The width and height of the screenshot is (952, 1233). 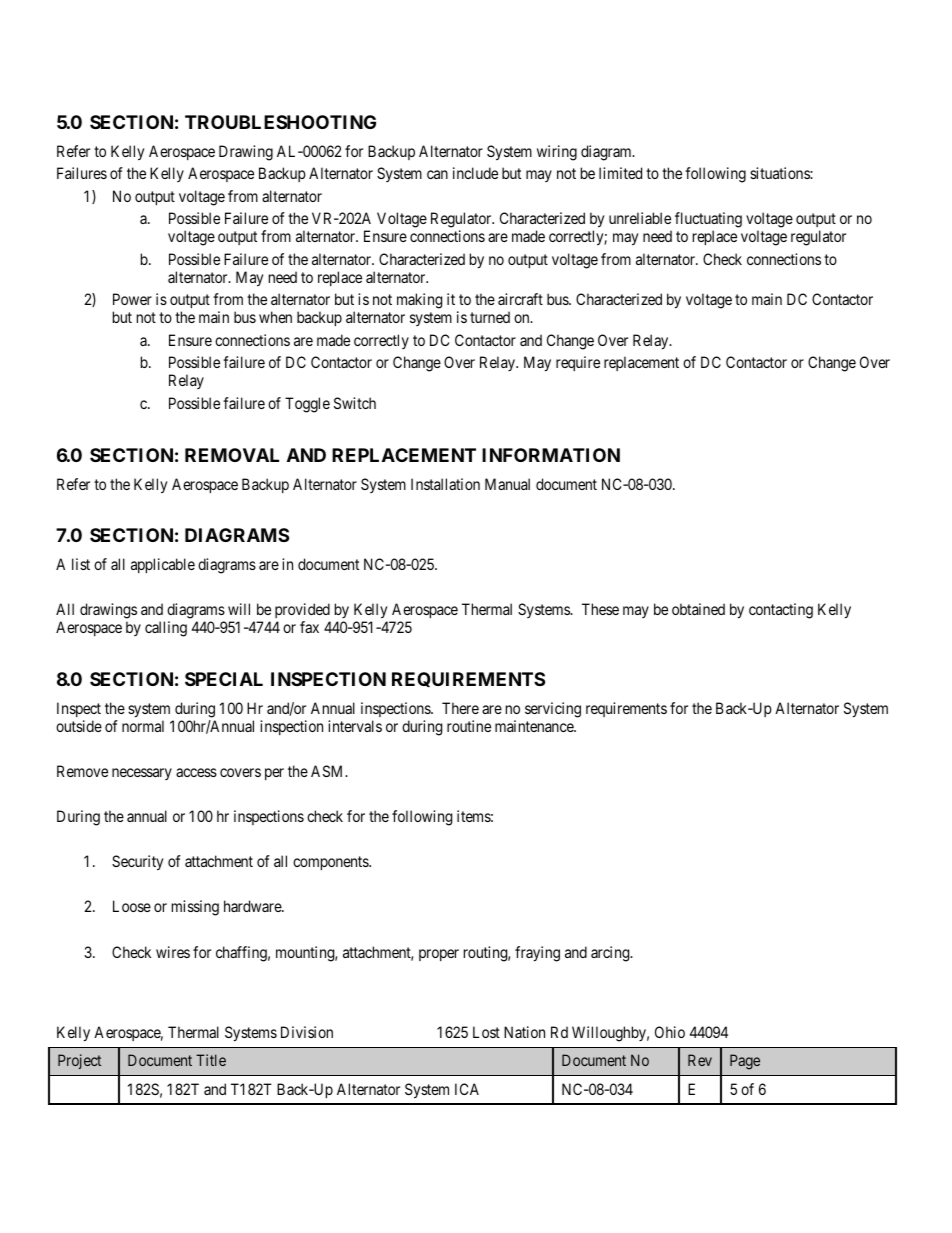 I want to click on REMOVAL, so click(x=232, y=455).
